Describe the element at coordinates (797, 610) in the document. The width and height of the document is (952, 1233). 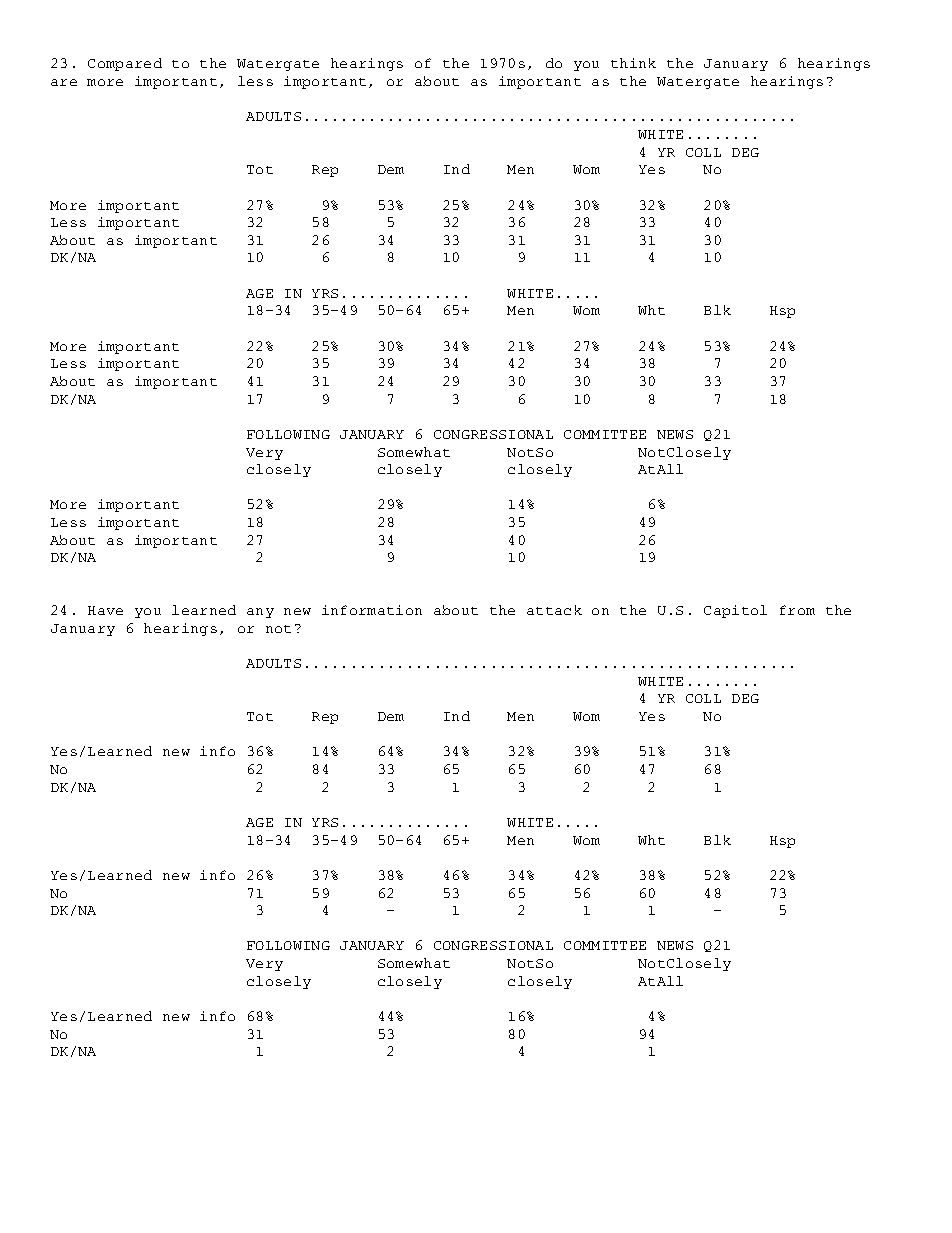
I see `from` at that location.
